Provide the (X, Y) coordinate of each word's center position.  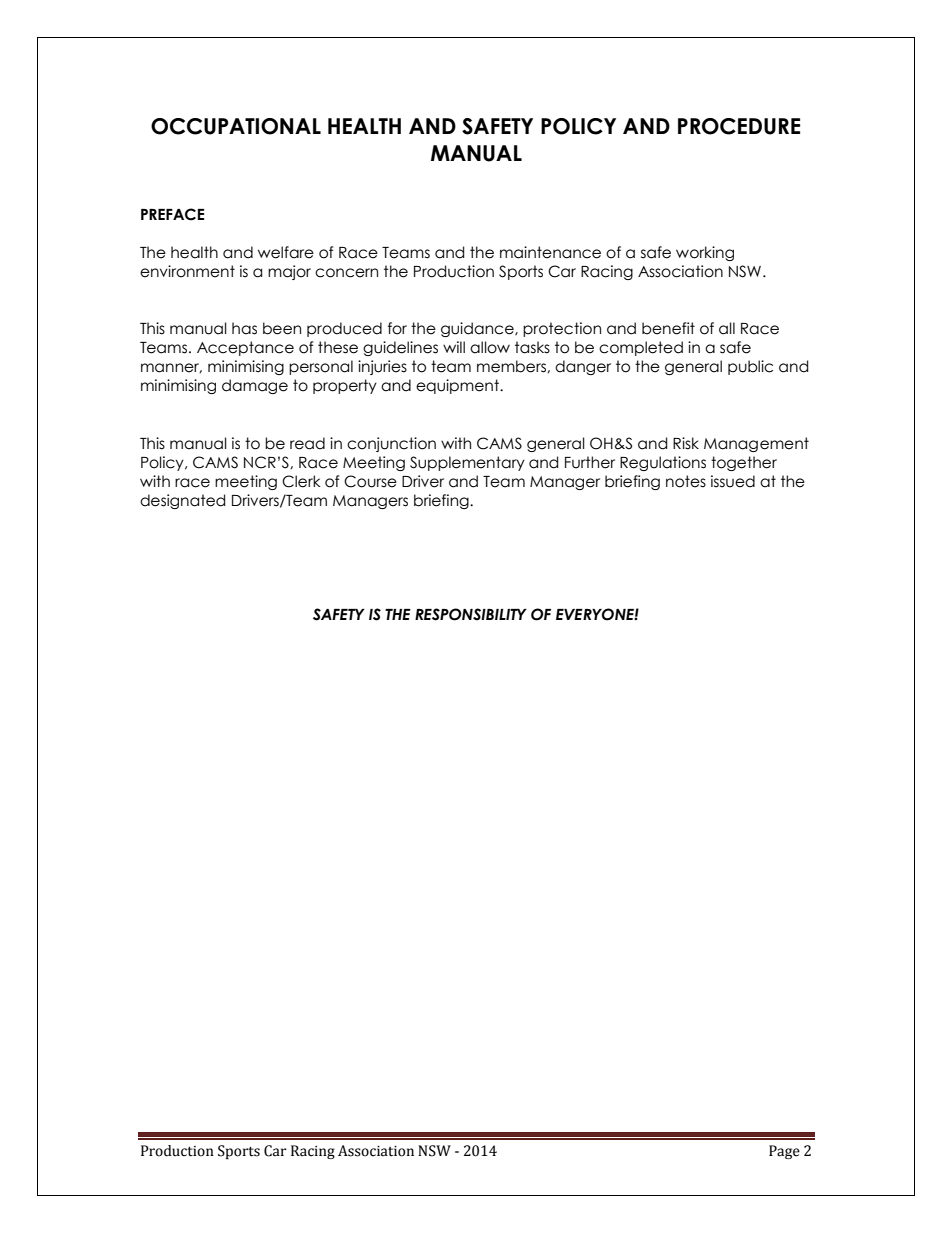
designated (182, 501)
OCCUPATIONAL (236, 126)
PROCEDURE (739, 126)
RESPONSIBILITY (471, 614)
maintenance (550, 252)
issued (733, 481)
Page (784, 1152)
